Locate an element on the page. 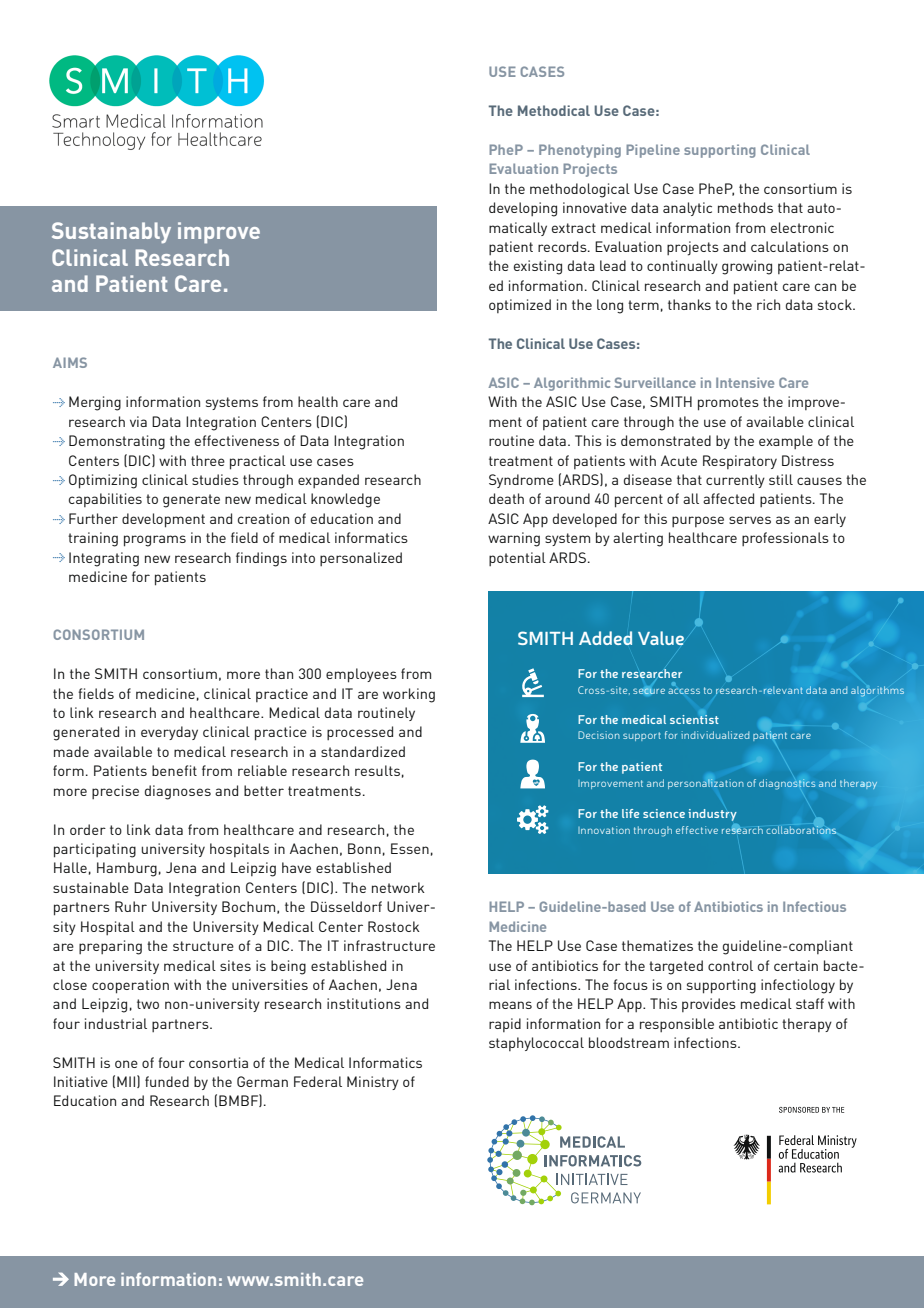 Image resolution: width=924 pixels, height=1308 pixels. Merging is located at coordinates (95, 403).
